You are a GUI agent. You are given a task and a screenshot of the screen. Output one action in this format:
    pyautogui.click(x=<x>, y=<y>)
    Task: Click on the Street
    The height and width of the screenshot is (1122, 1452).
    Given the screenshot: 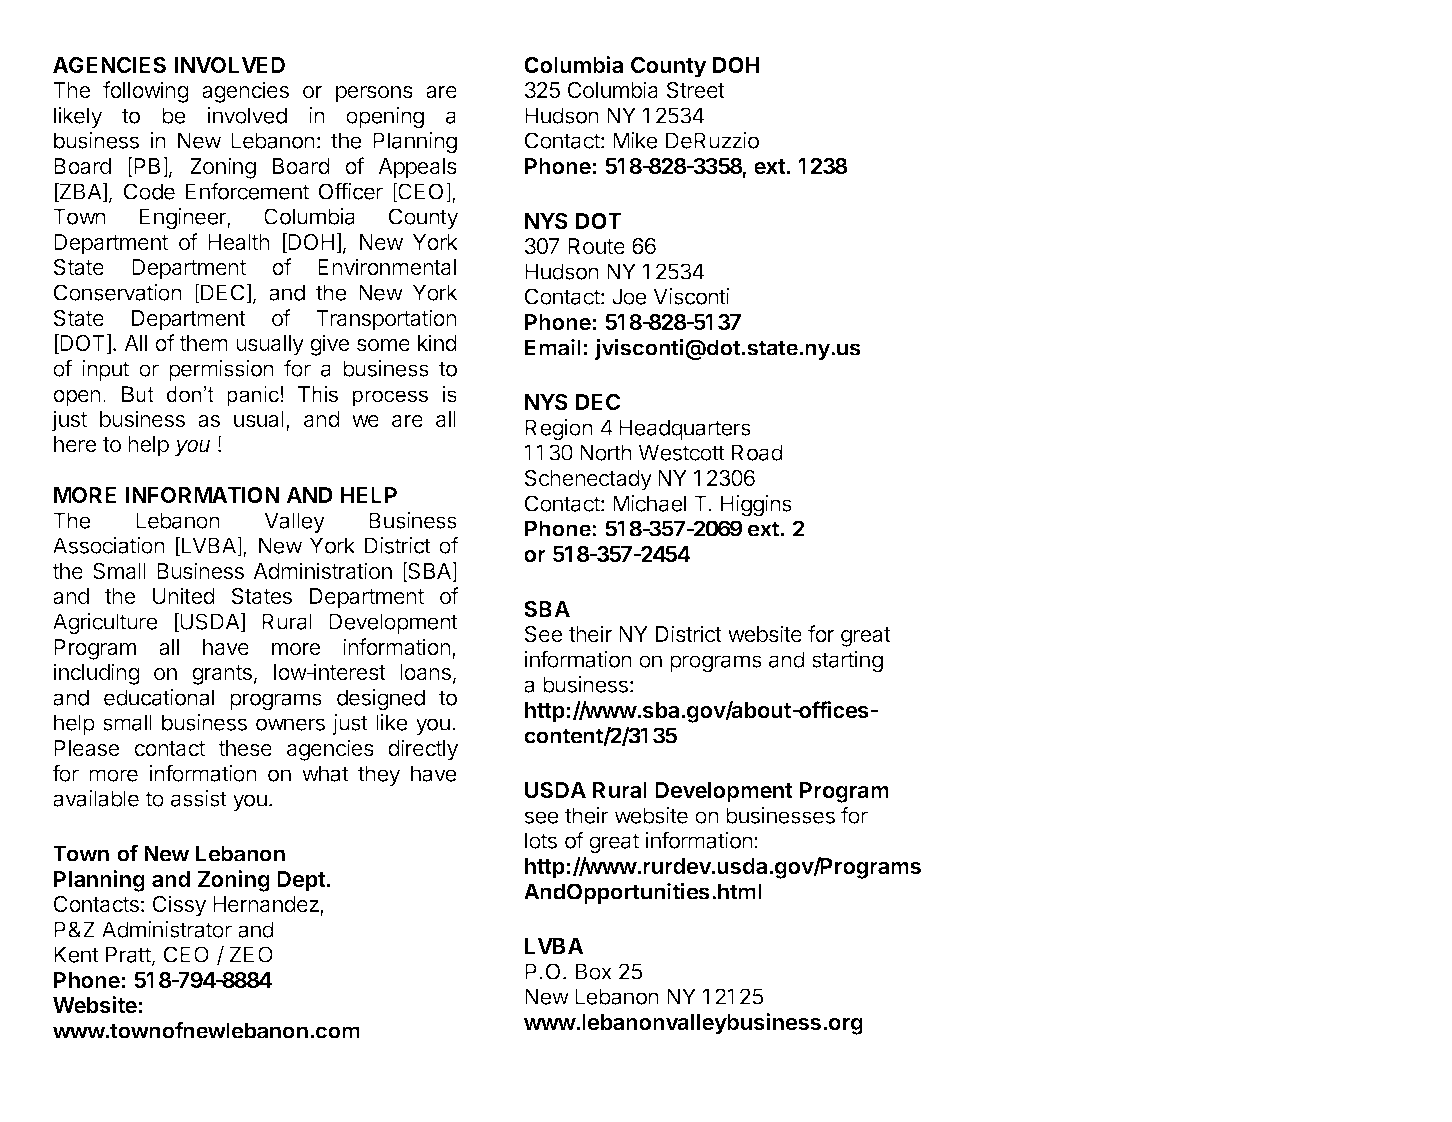 What is the action you would take?
    pyautogui.click(x=696, y=90)
